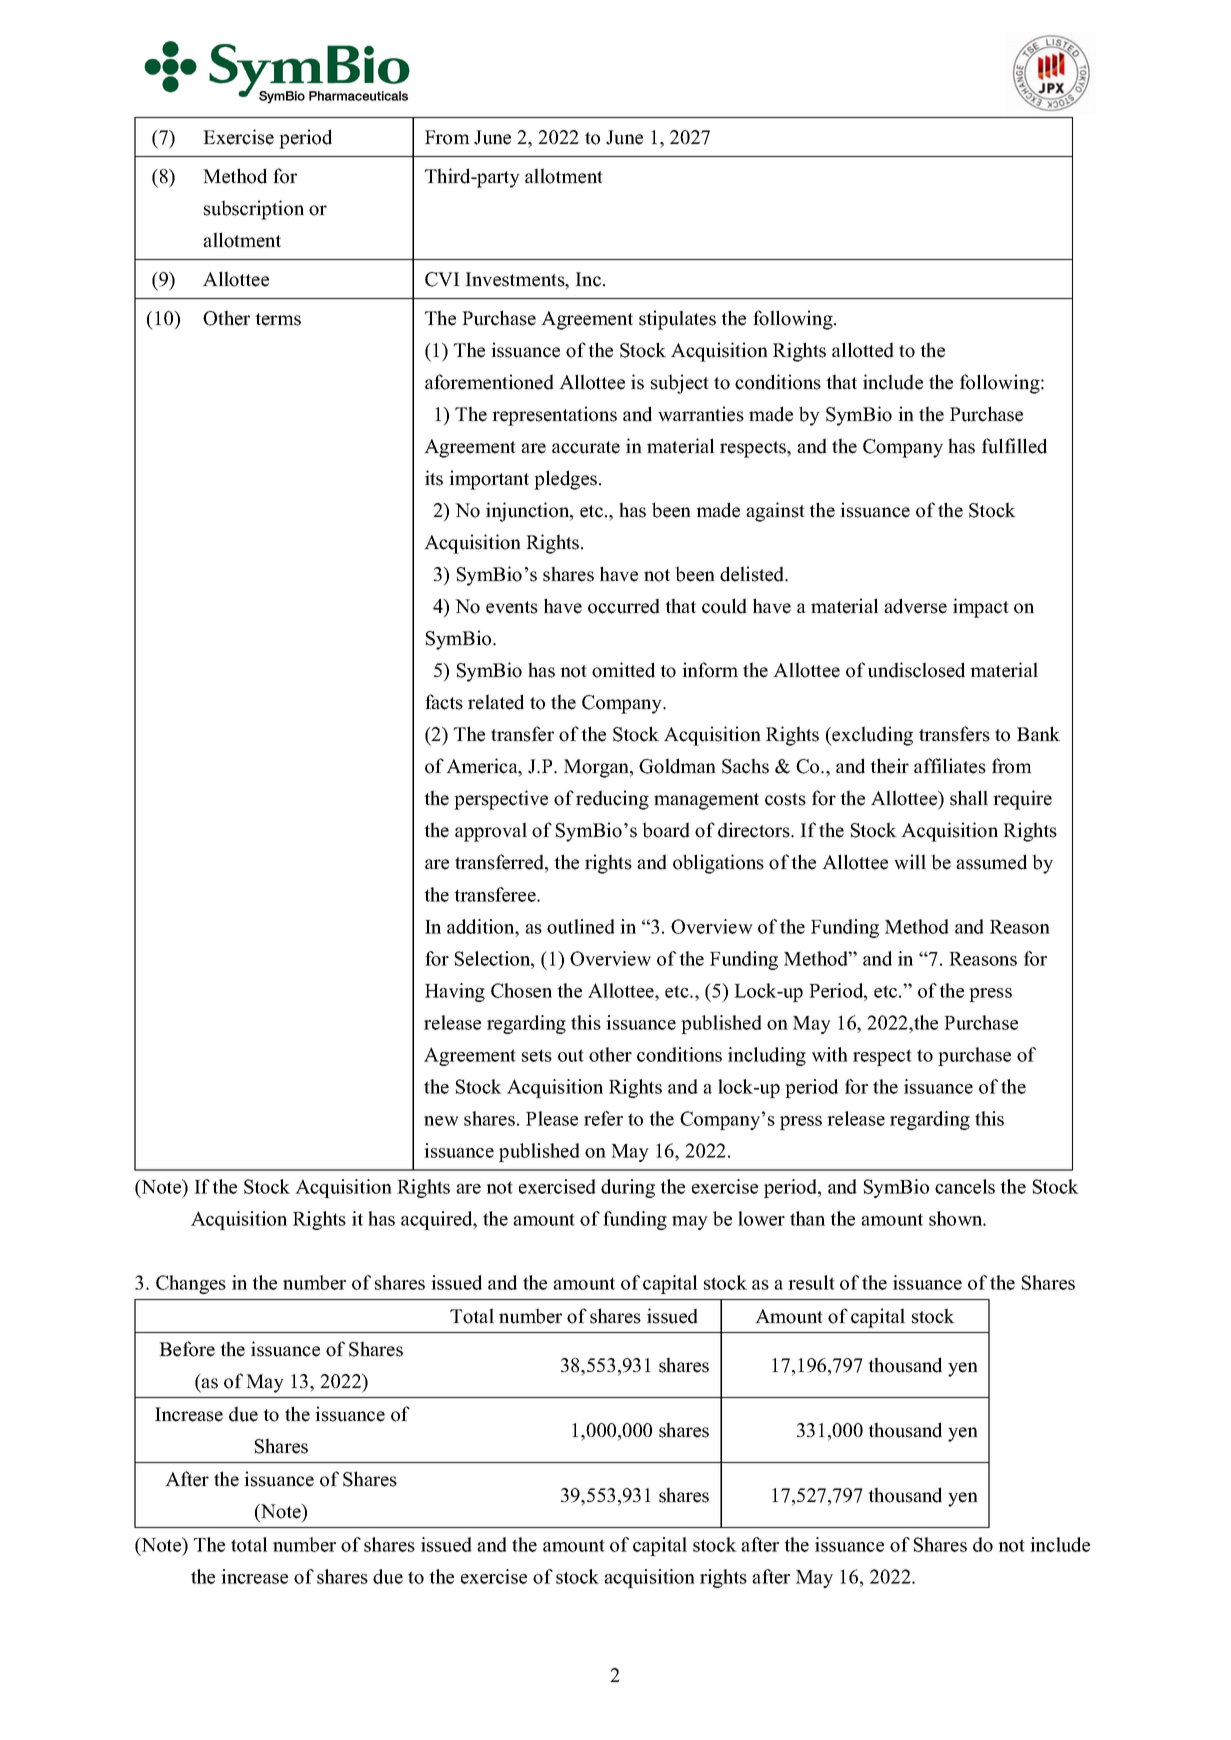  I want to click on Changes, so click(191, 1284).
